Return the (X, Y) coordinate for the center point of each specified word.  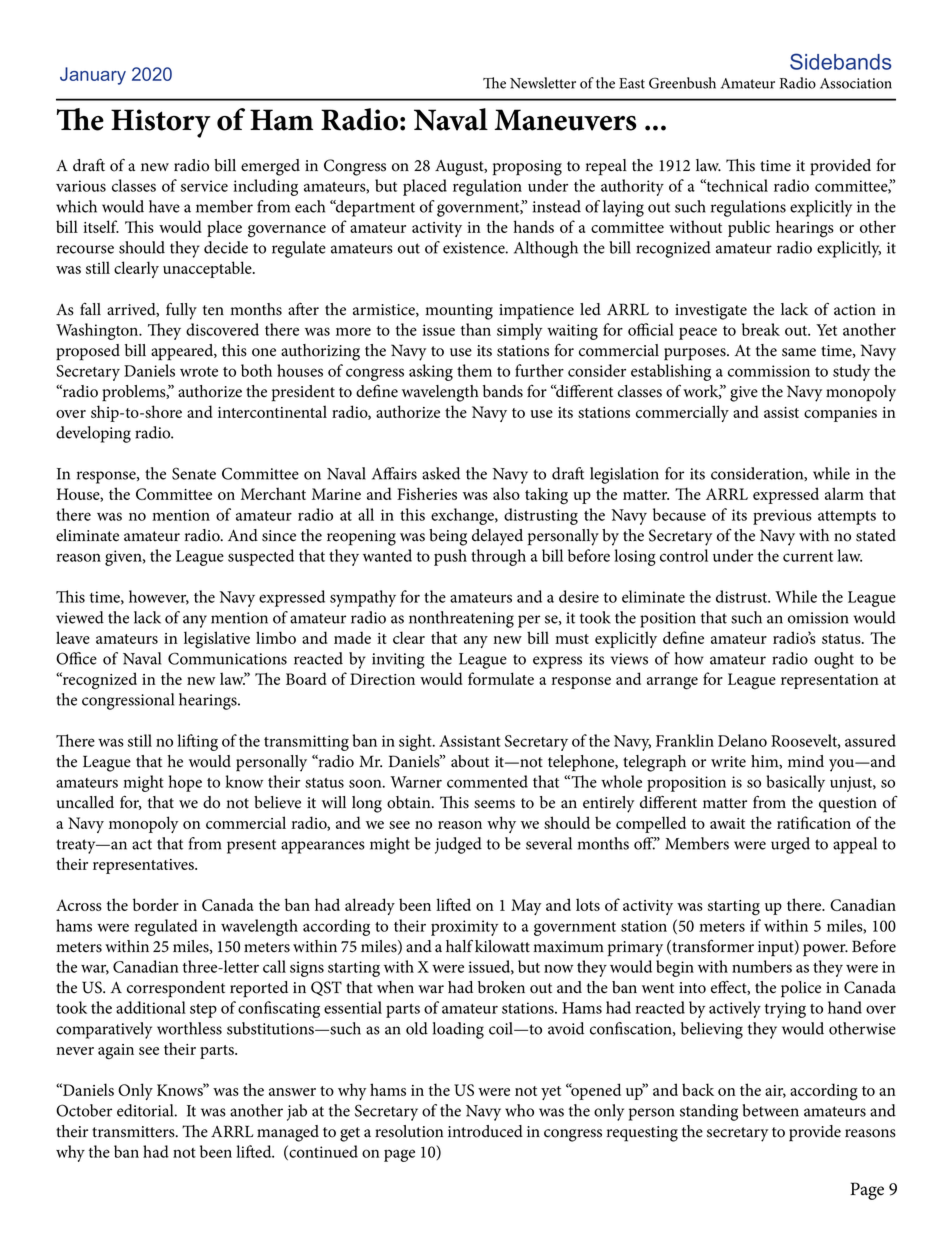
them (474, 370)
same (799, 352)
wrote (199, 372)
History (161, 123)
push (450, 557)
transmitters (134, 1132)
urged (790, 845)
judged (458, 845)
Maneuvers (565, 120)
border (156, 904)
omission (818, 618)
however (159, 597)
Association (856, 83)
